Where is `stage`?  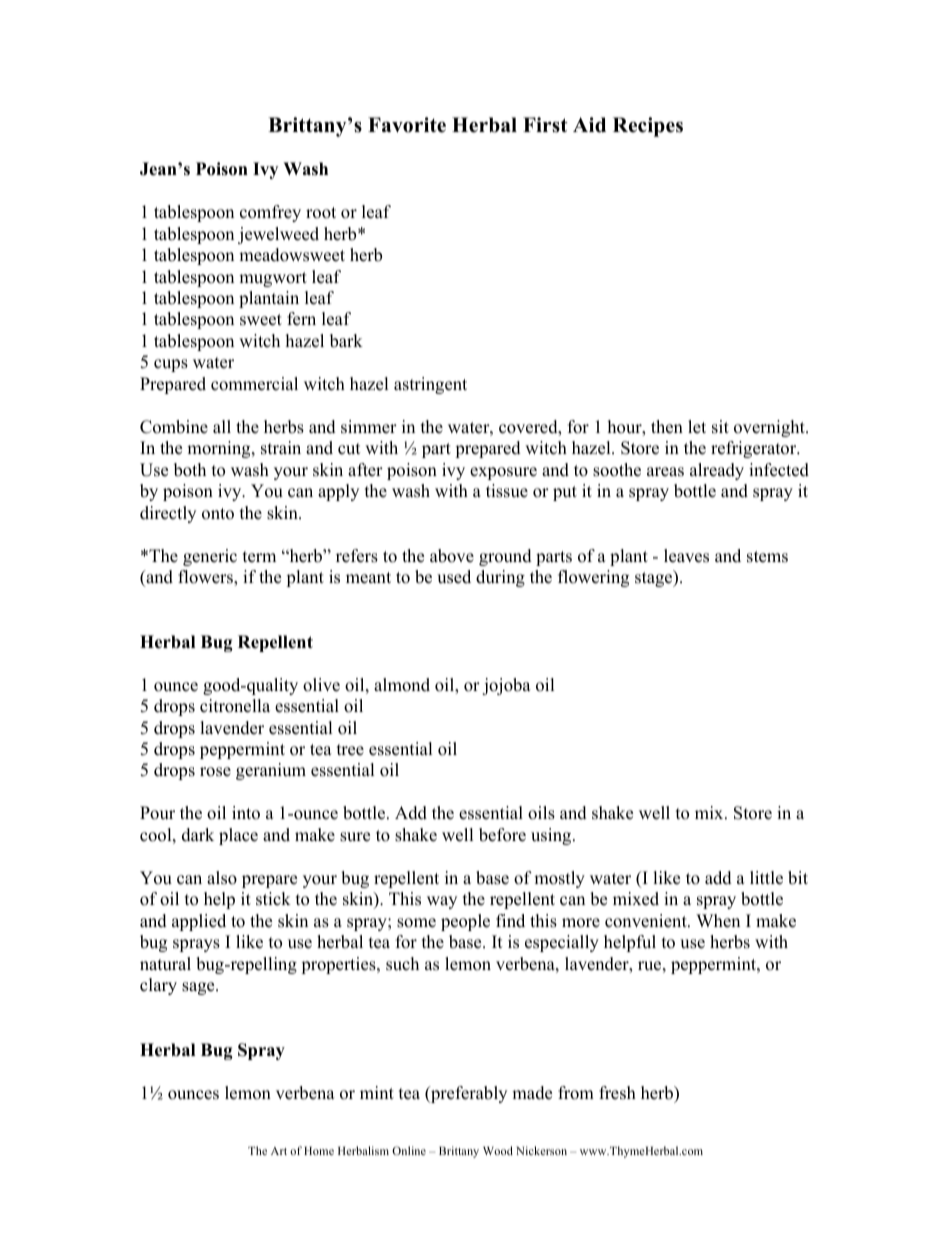 stage is located at coordinates (655, 578).
